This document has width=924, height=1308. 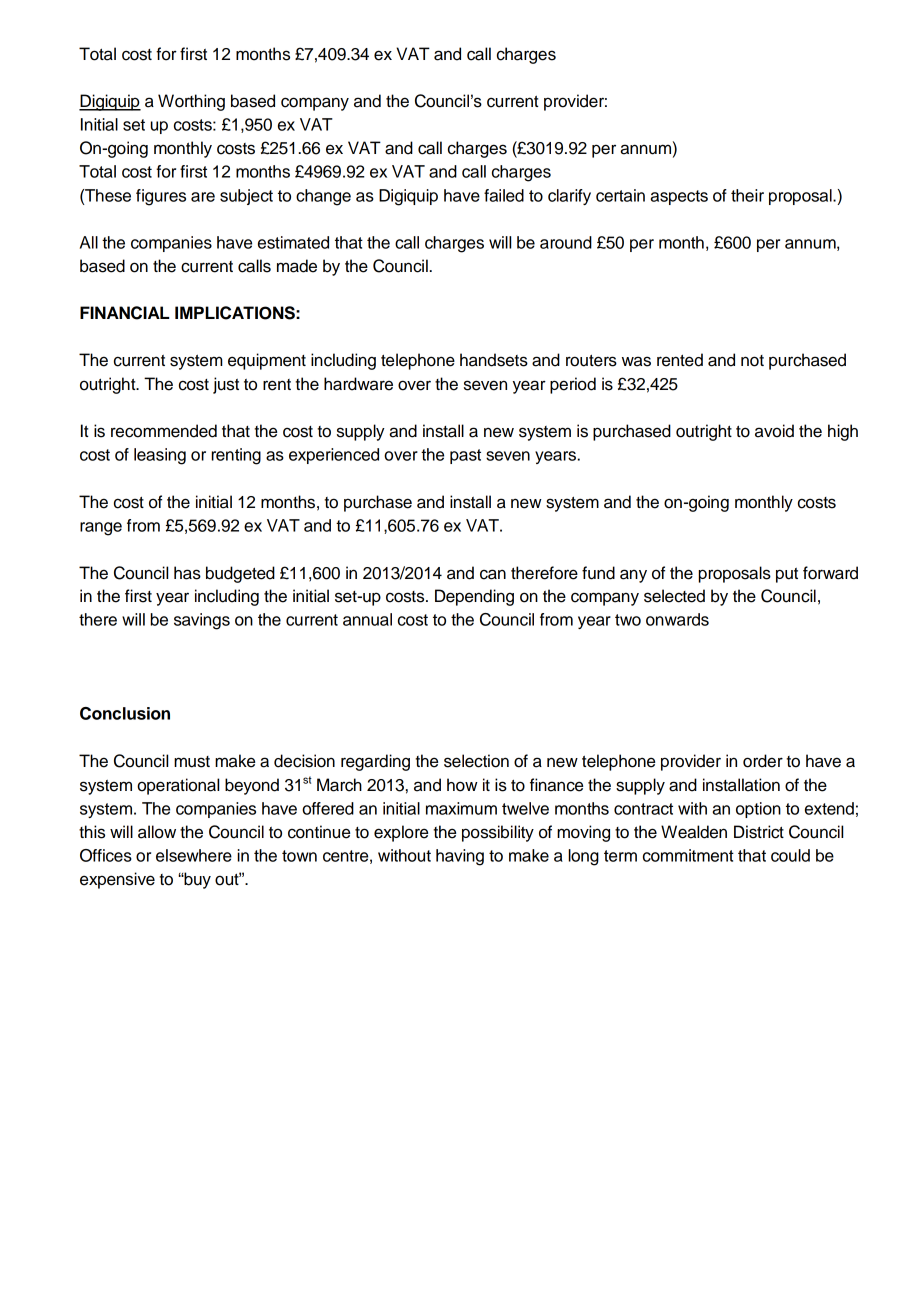 What do you see at coordinates (460, 857) in the document?
I see `having` at bounding box center [460, 857].
